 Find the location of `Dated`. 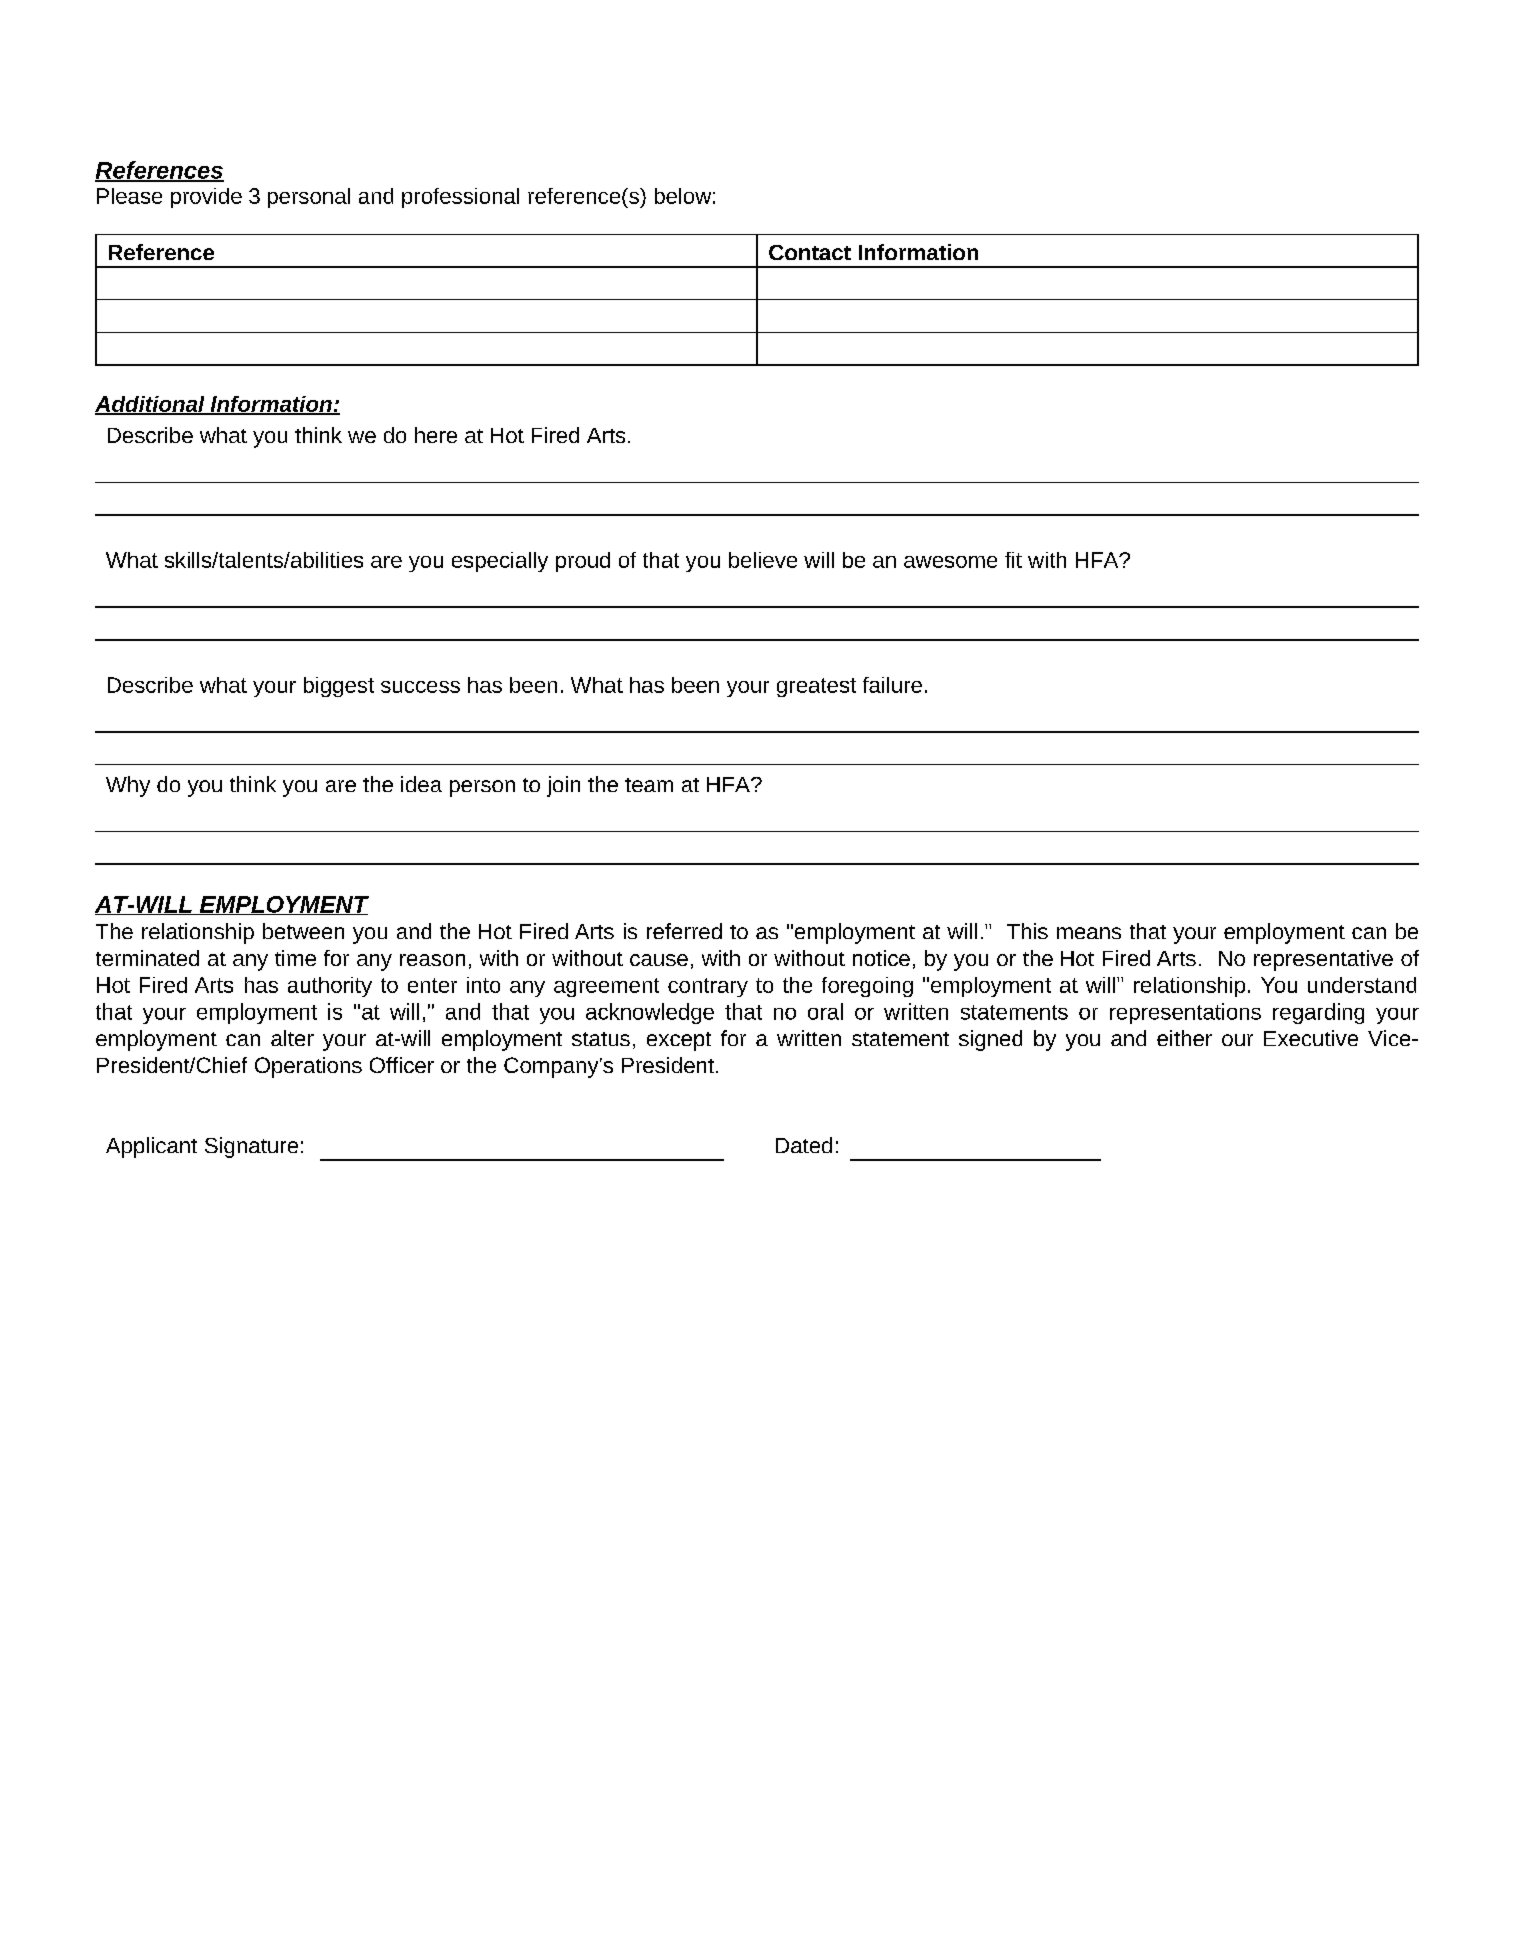

Dated is located at coordinates (804, 1145).
